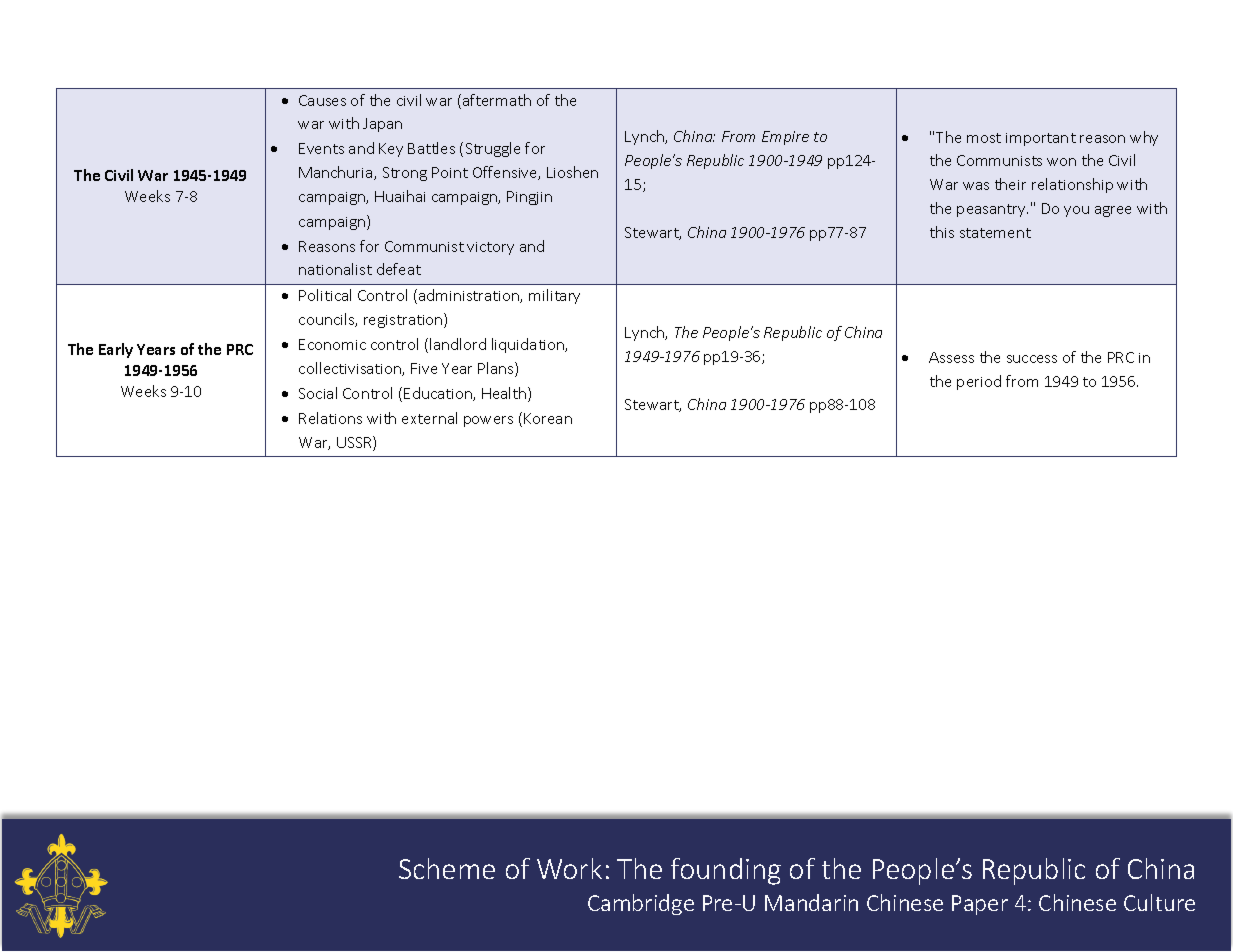  I want to click on Causes, so click(322, 100).
